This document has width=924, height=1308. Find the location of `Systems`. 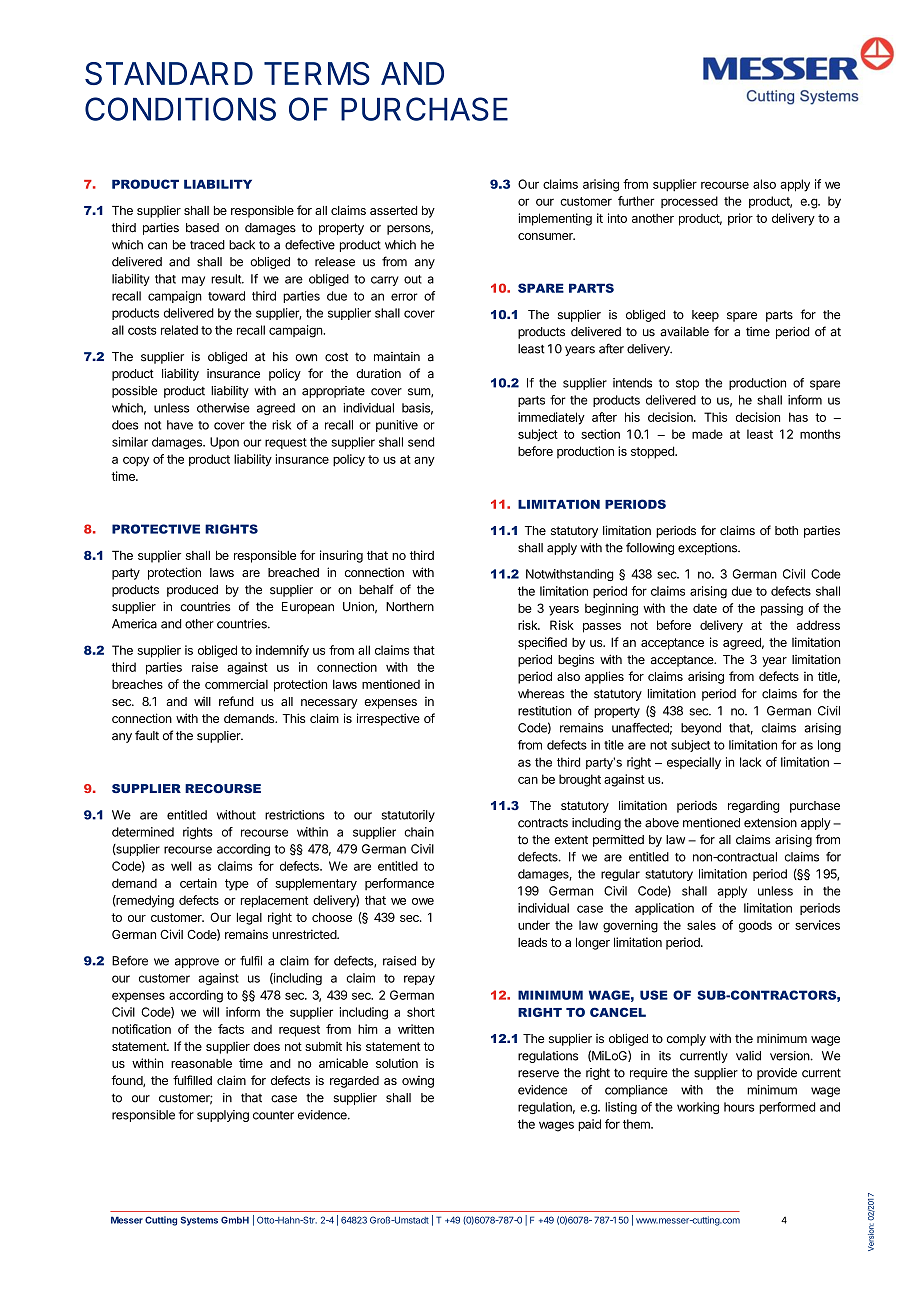

Systems is located at coordinates (199, 1221).
